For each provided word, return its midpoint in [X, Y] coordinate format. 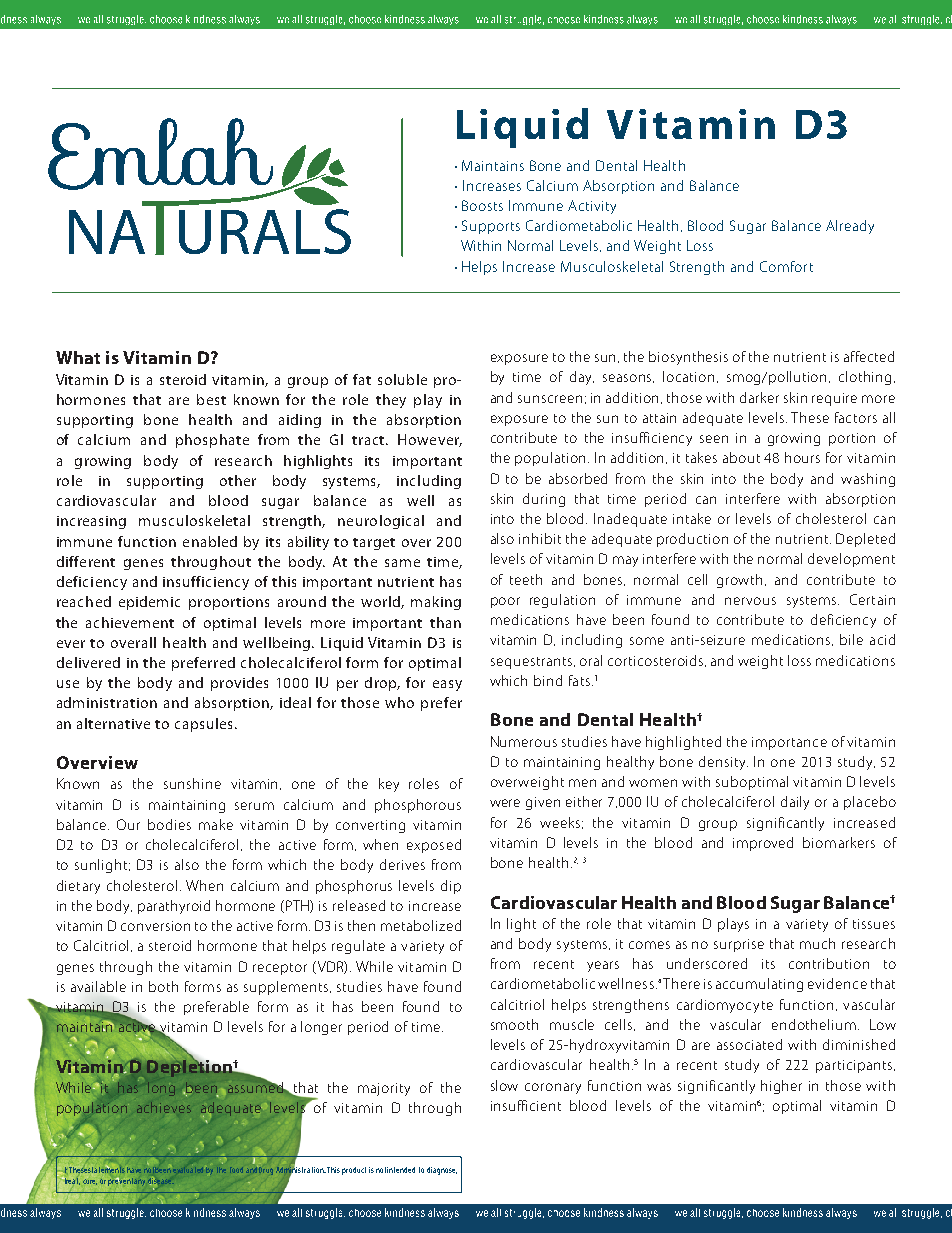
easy [447, 685]
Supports [491, 227]
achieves [164, 1107]
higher [781, 1087]
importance [789, 743]
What [78, 357]
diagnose [442, 1171]
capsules [205, 725]
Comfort [786, 266]
